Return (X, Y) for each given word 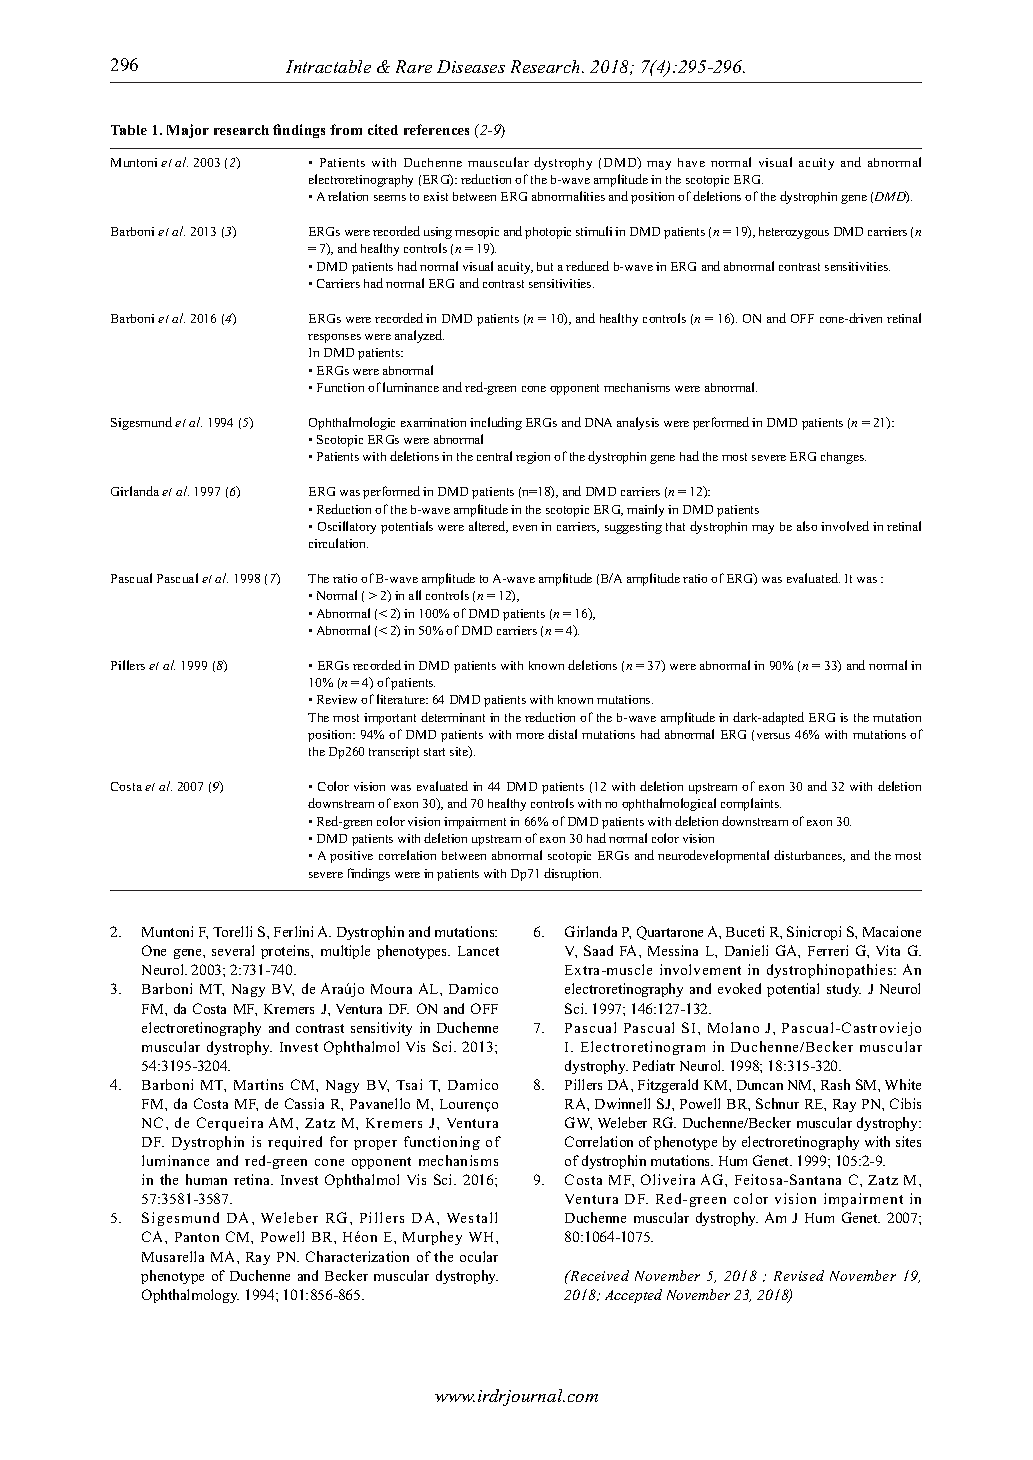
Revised (799, 1275)
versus (773, 736)
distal (562, 734)
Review (337, 699)
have (691, 162)
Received (598, 1275)
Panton (197, 1237)
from (346, 129)
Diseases (471, 66)
